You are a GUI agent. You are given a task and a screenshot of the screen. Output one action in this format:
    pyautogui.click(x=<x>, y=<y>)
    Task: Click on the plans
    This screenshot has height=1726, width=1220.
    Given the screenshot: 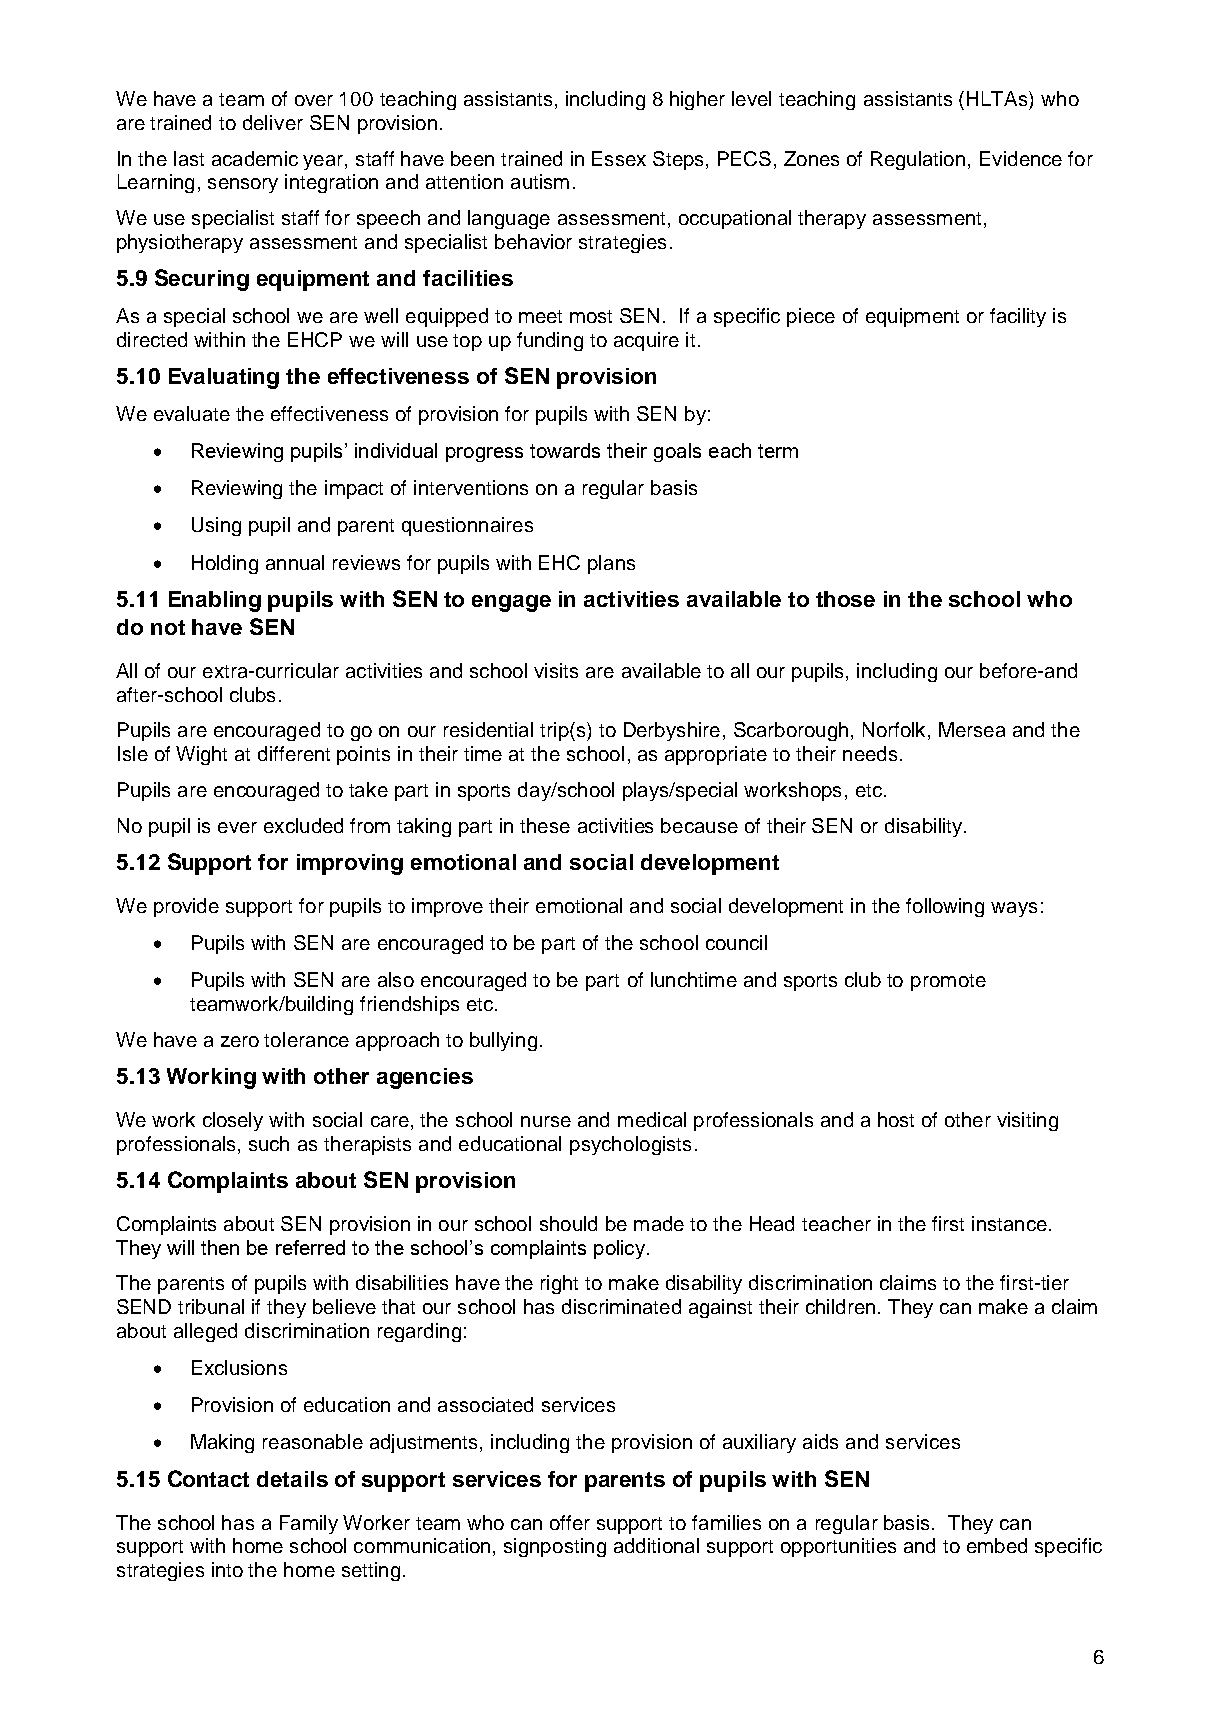 What is the action you would take?
    pyautogui.click(x=611, y=564)
